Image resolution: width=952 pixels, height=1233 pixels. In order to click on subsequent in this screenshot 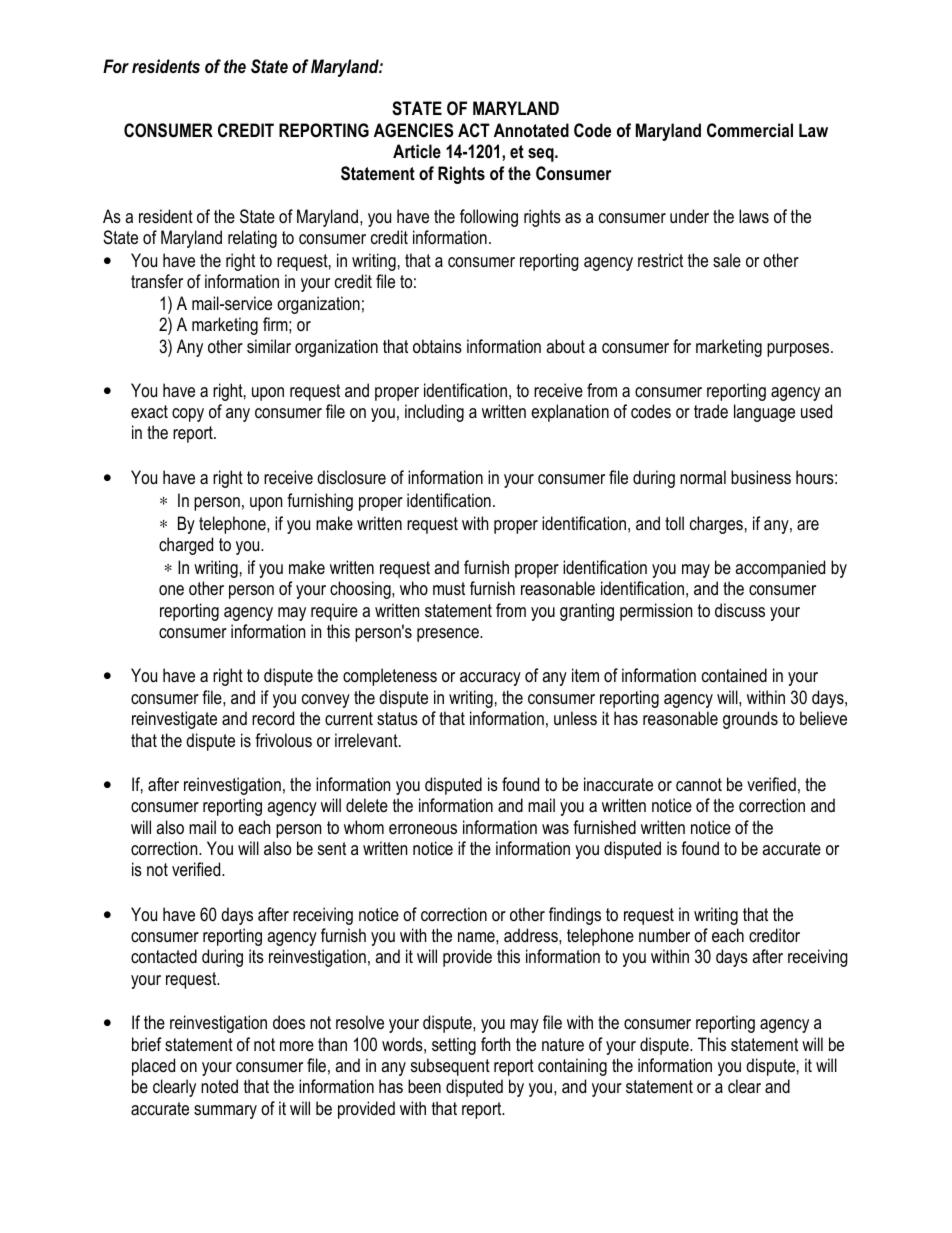, I will do `click(450, 1067)`.
